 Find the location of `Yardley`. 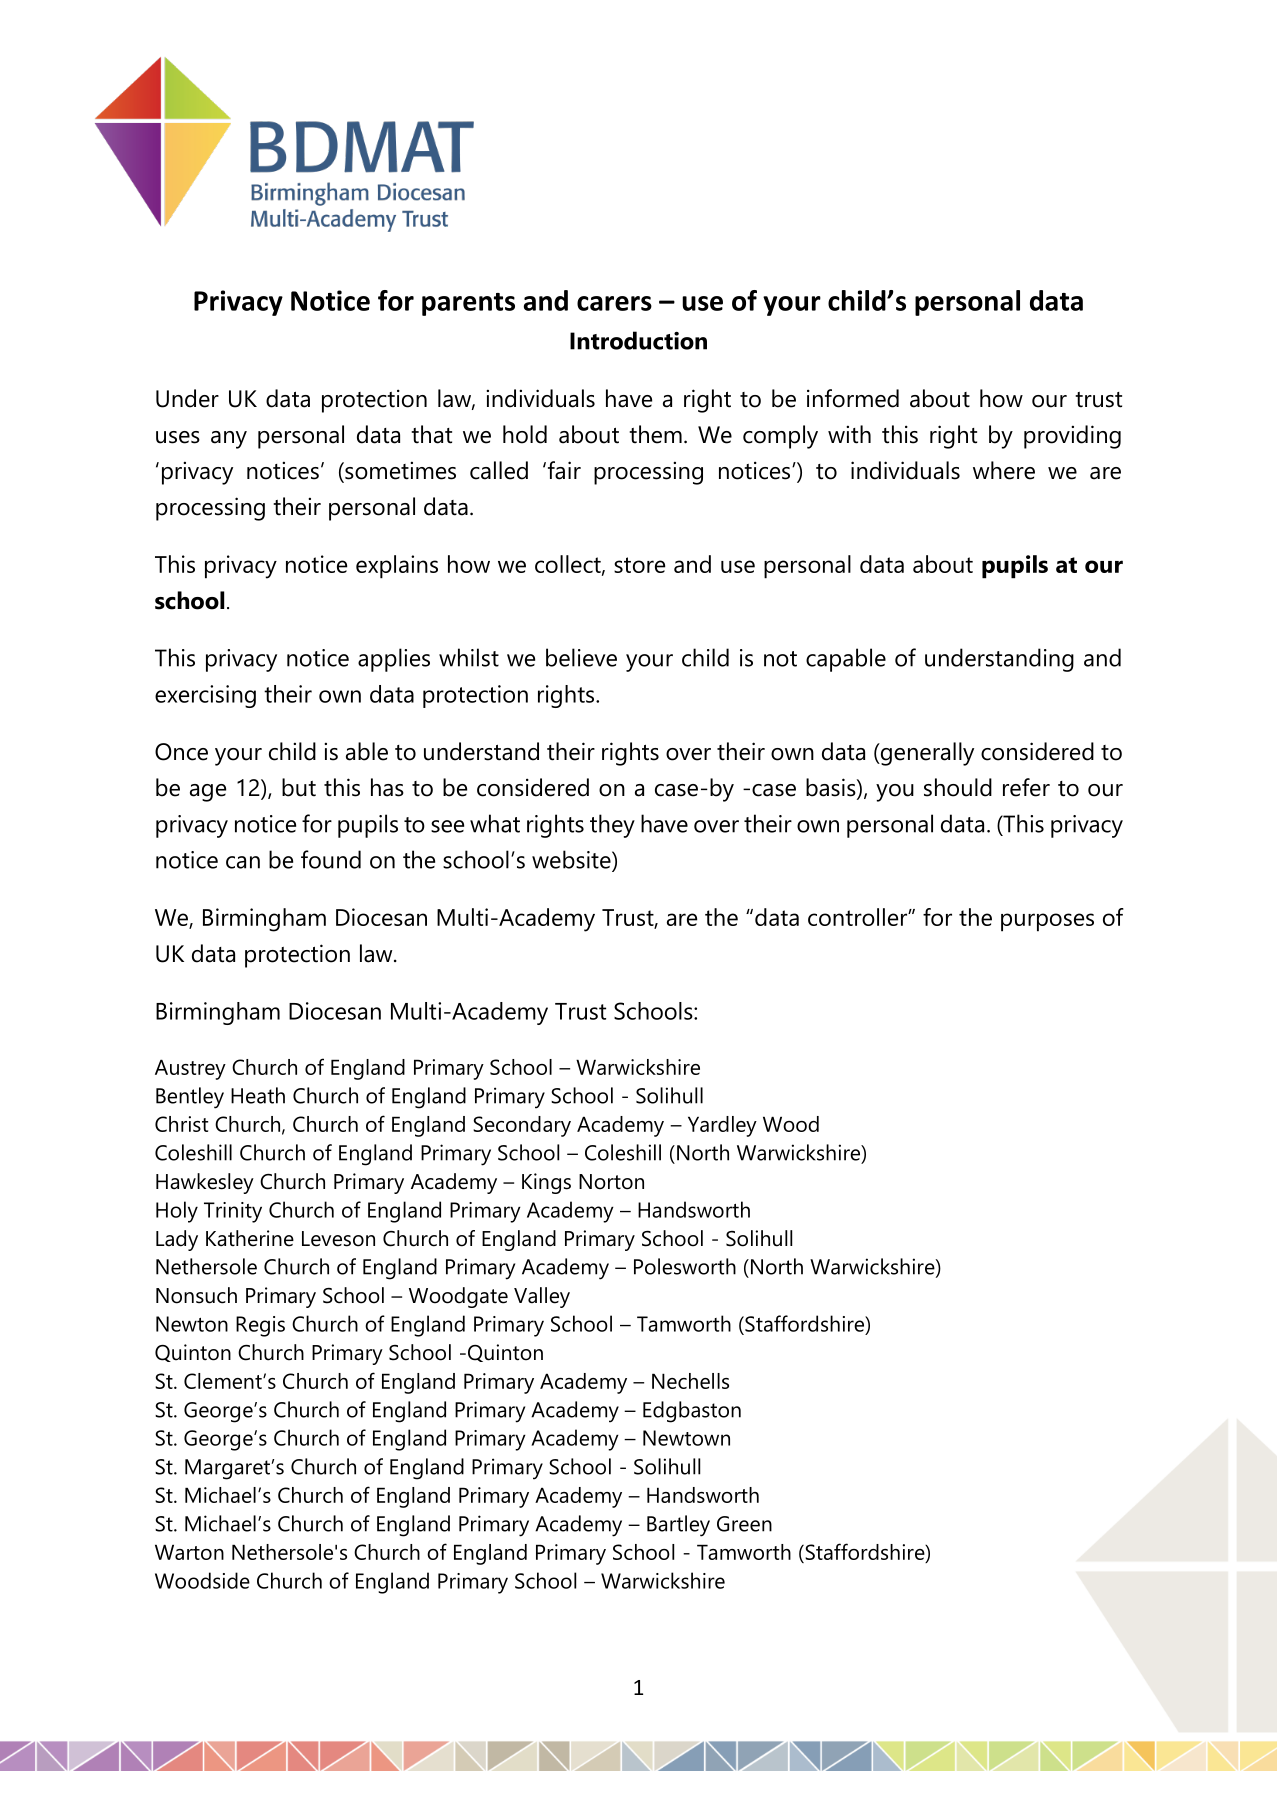

Yardley is located at coordinates (722, 1126).
